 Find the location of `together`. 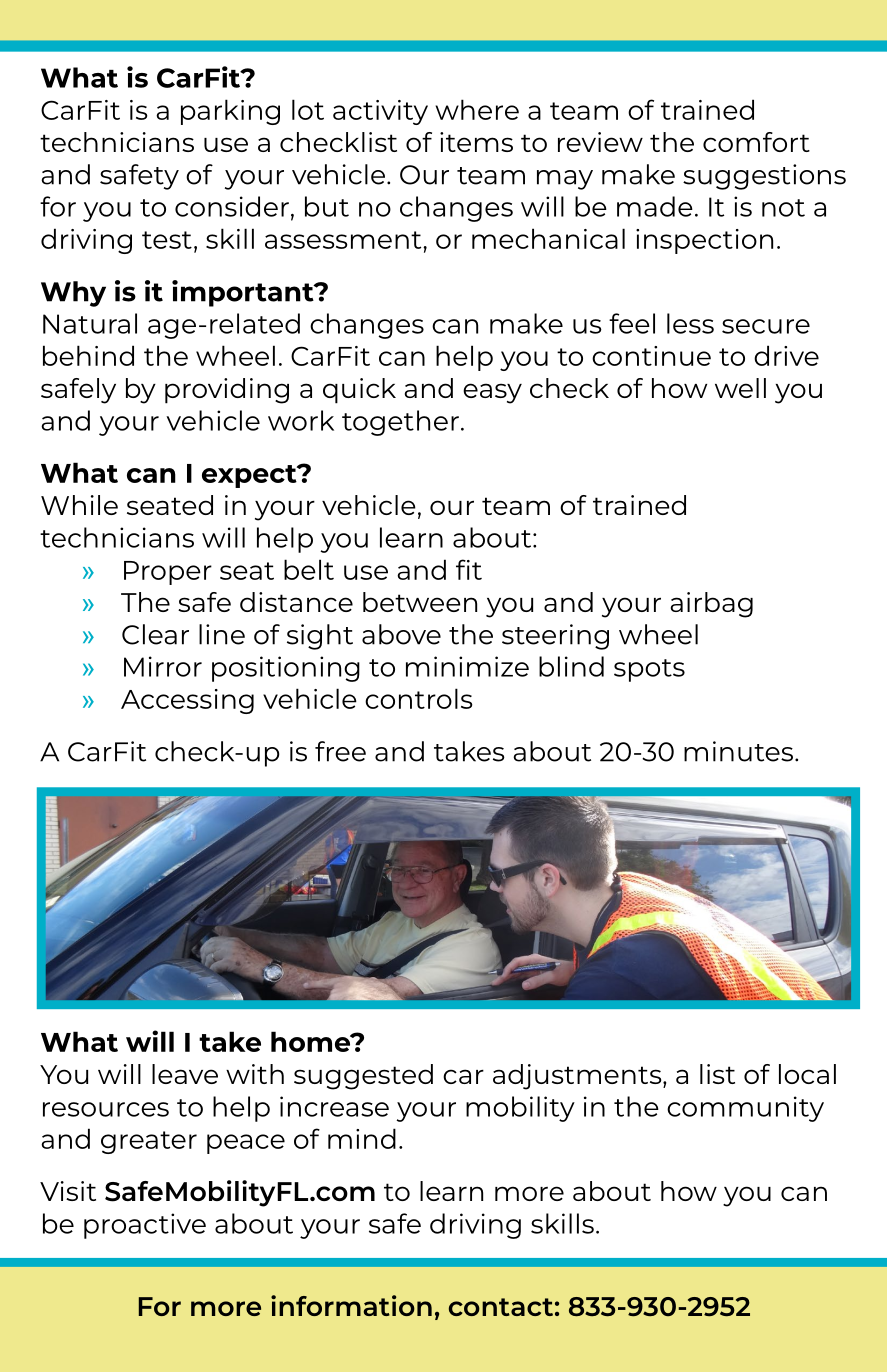

together is located at coordinates (400, 423).
